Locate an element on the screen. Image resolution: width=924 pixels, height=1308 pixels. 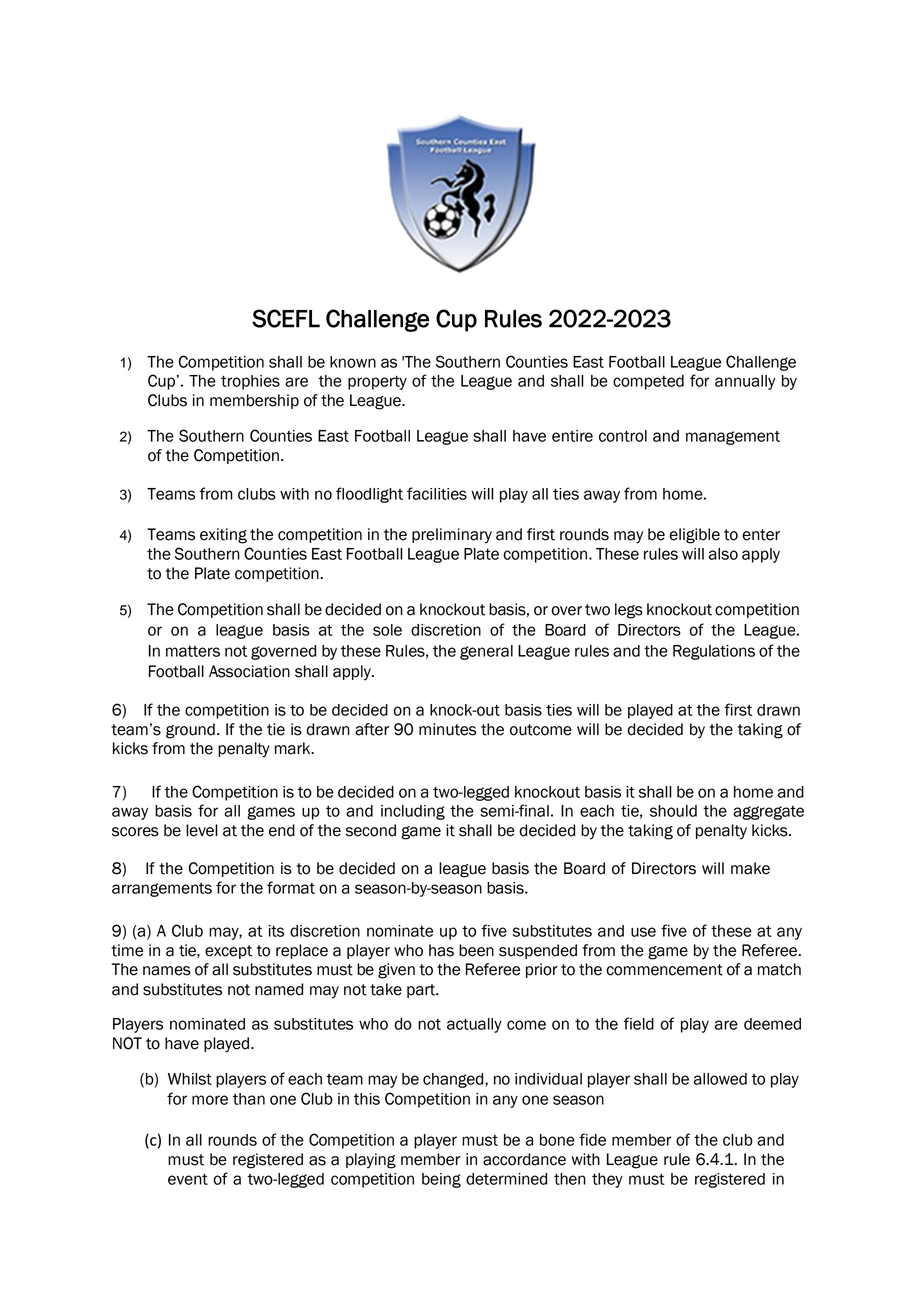
trophies is located at coordinates (250, 382).
